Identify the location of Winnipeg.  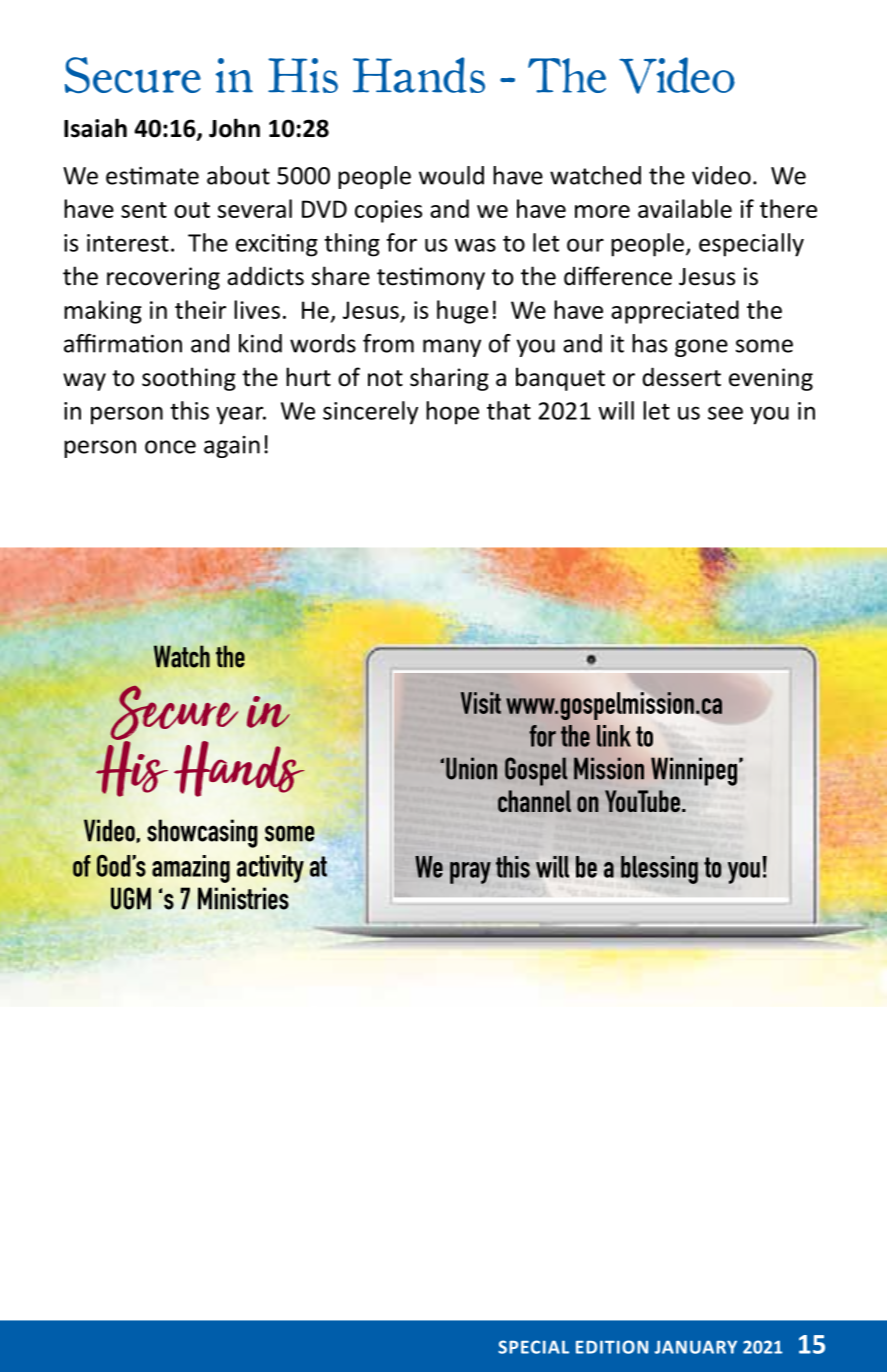
(694, 771).
